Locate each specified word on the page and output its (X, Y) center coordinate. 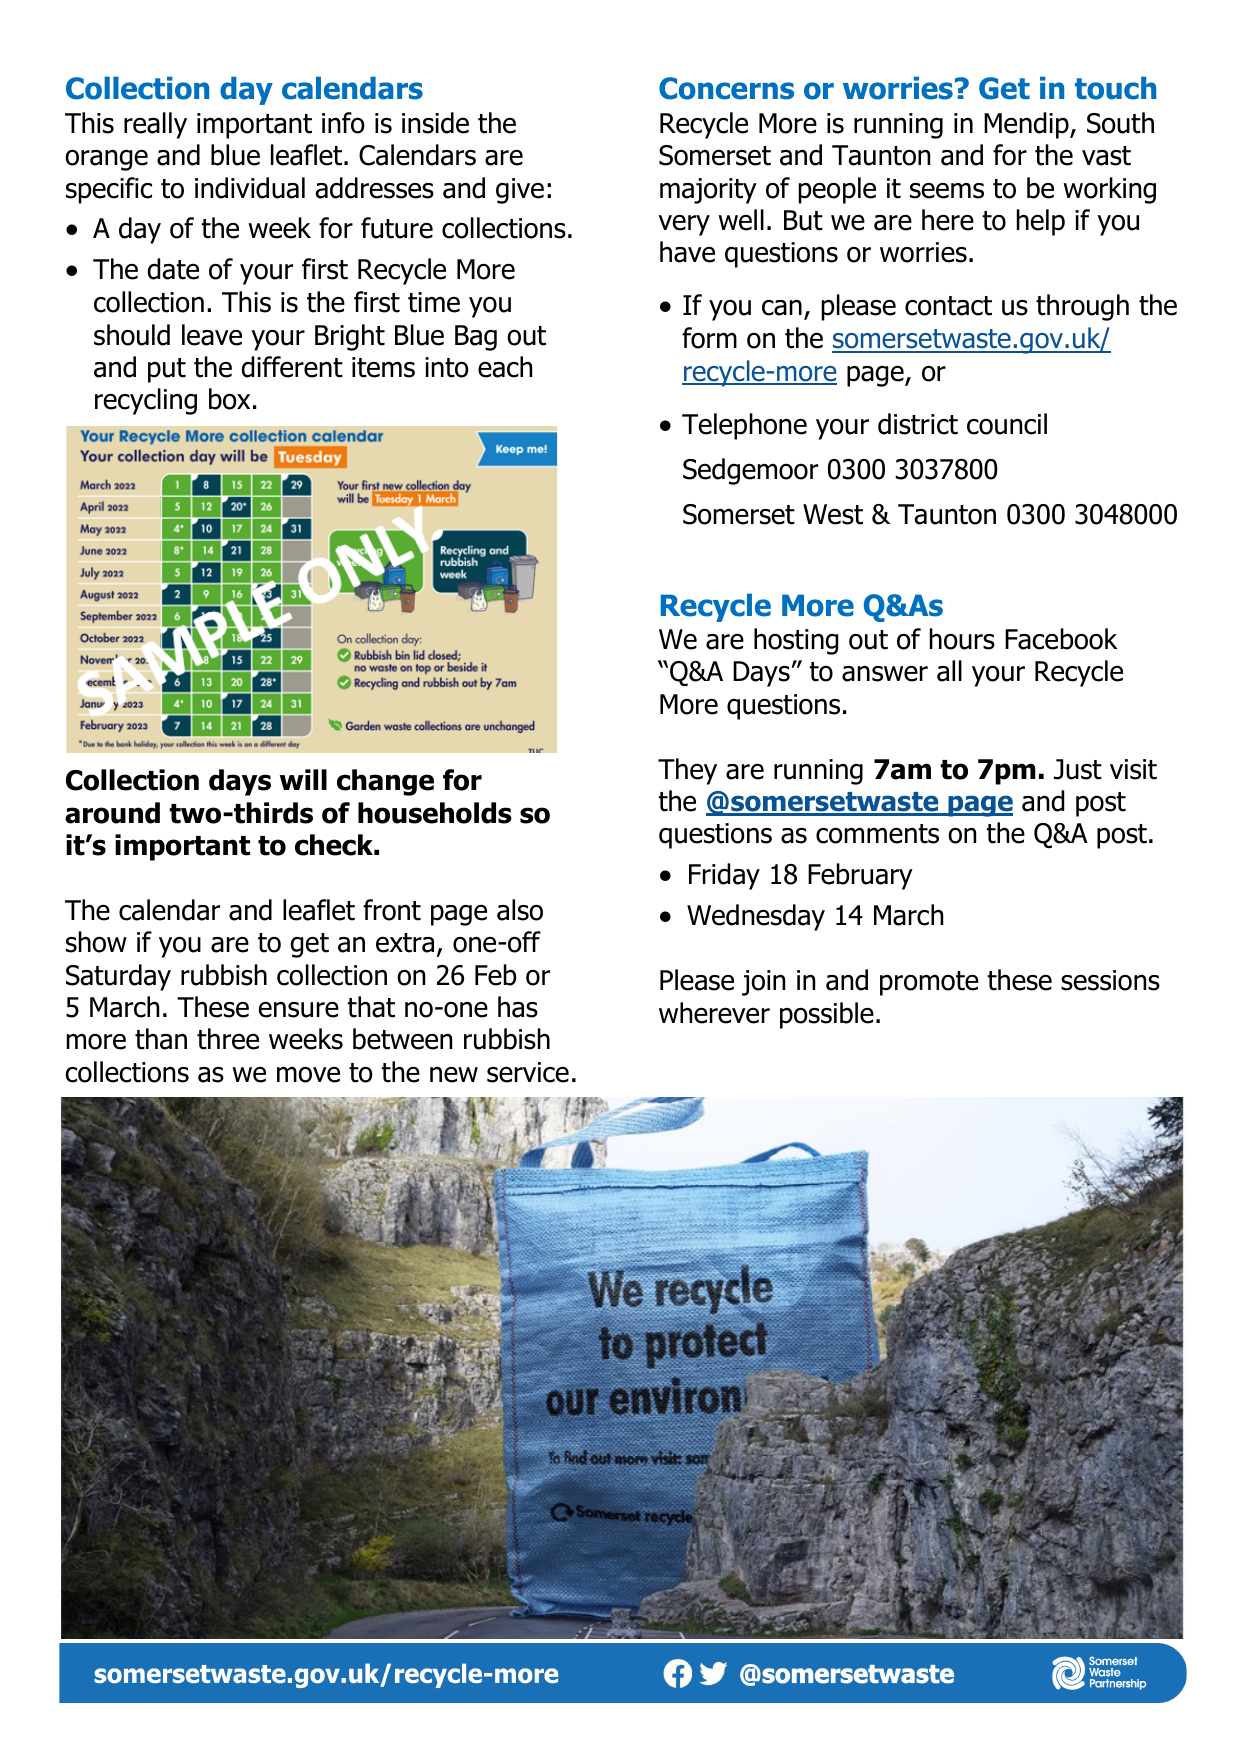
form (709, 338)
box (229, 399)
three (228, 1039)
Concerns (726, 88)
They (687, 771)
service (528, 1072)
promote (929, 983)
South (1120, 123)
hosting (796, 641)
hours (962, 639)
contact (948, 306)
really (155, 125)
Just (1078, 769)
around (112, 813)
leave (212, 335)
